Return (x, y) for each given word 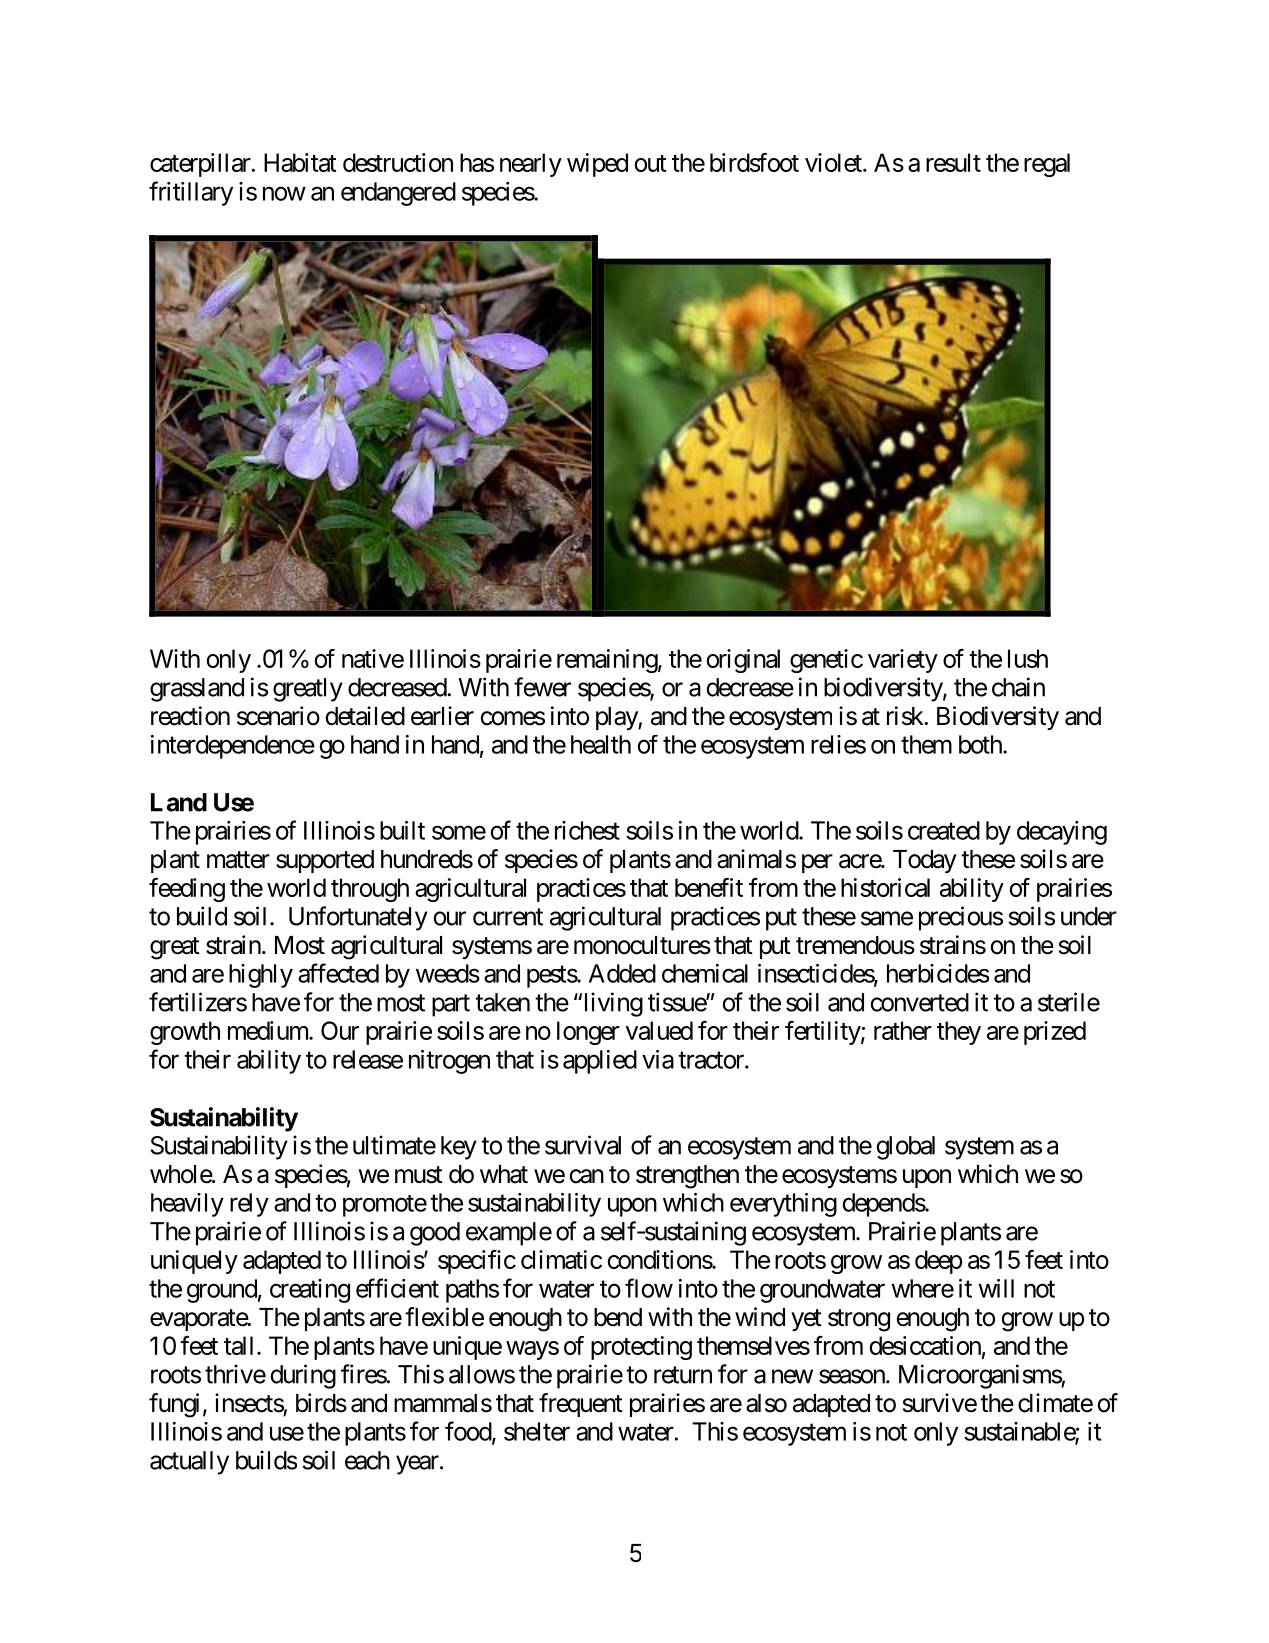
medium (269, 1030)
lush (1028, 658)
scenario (278, 716)
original (743, 661)
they (959, 1033)
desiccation (925, 1345)
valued (659, 1030)
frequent (581, 1405)
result (953, 162)
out (651, 163)
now (284, 193)
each (367, 1460)
